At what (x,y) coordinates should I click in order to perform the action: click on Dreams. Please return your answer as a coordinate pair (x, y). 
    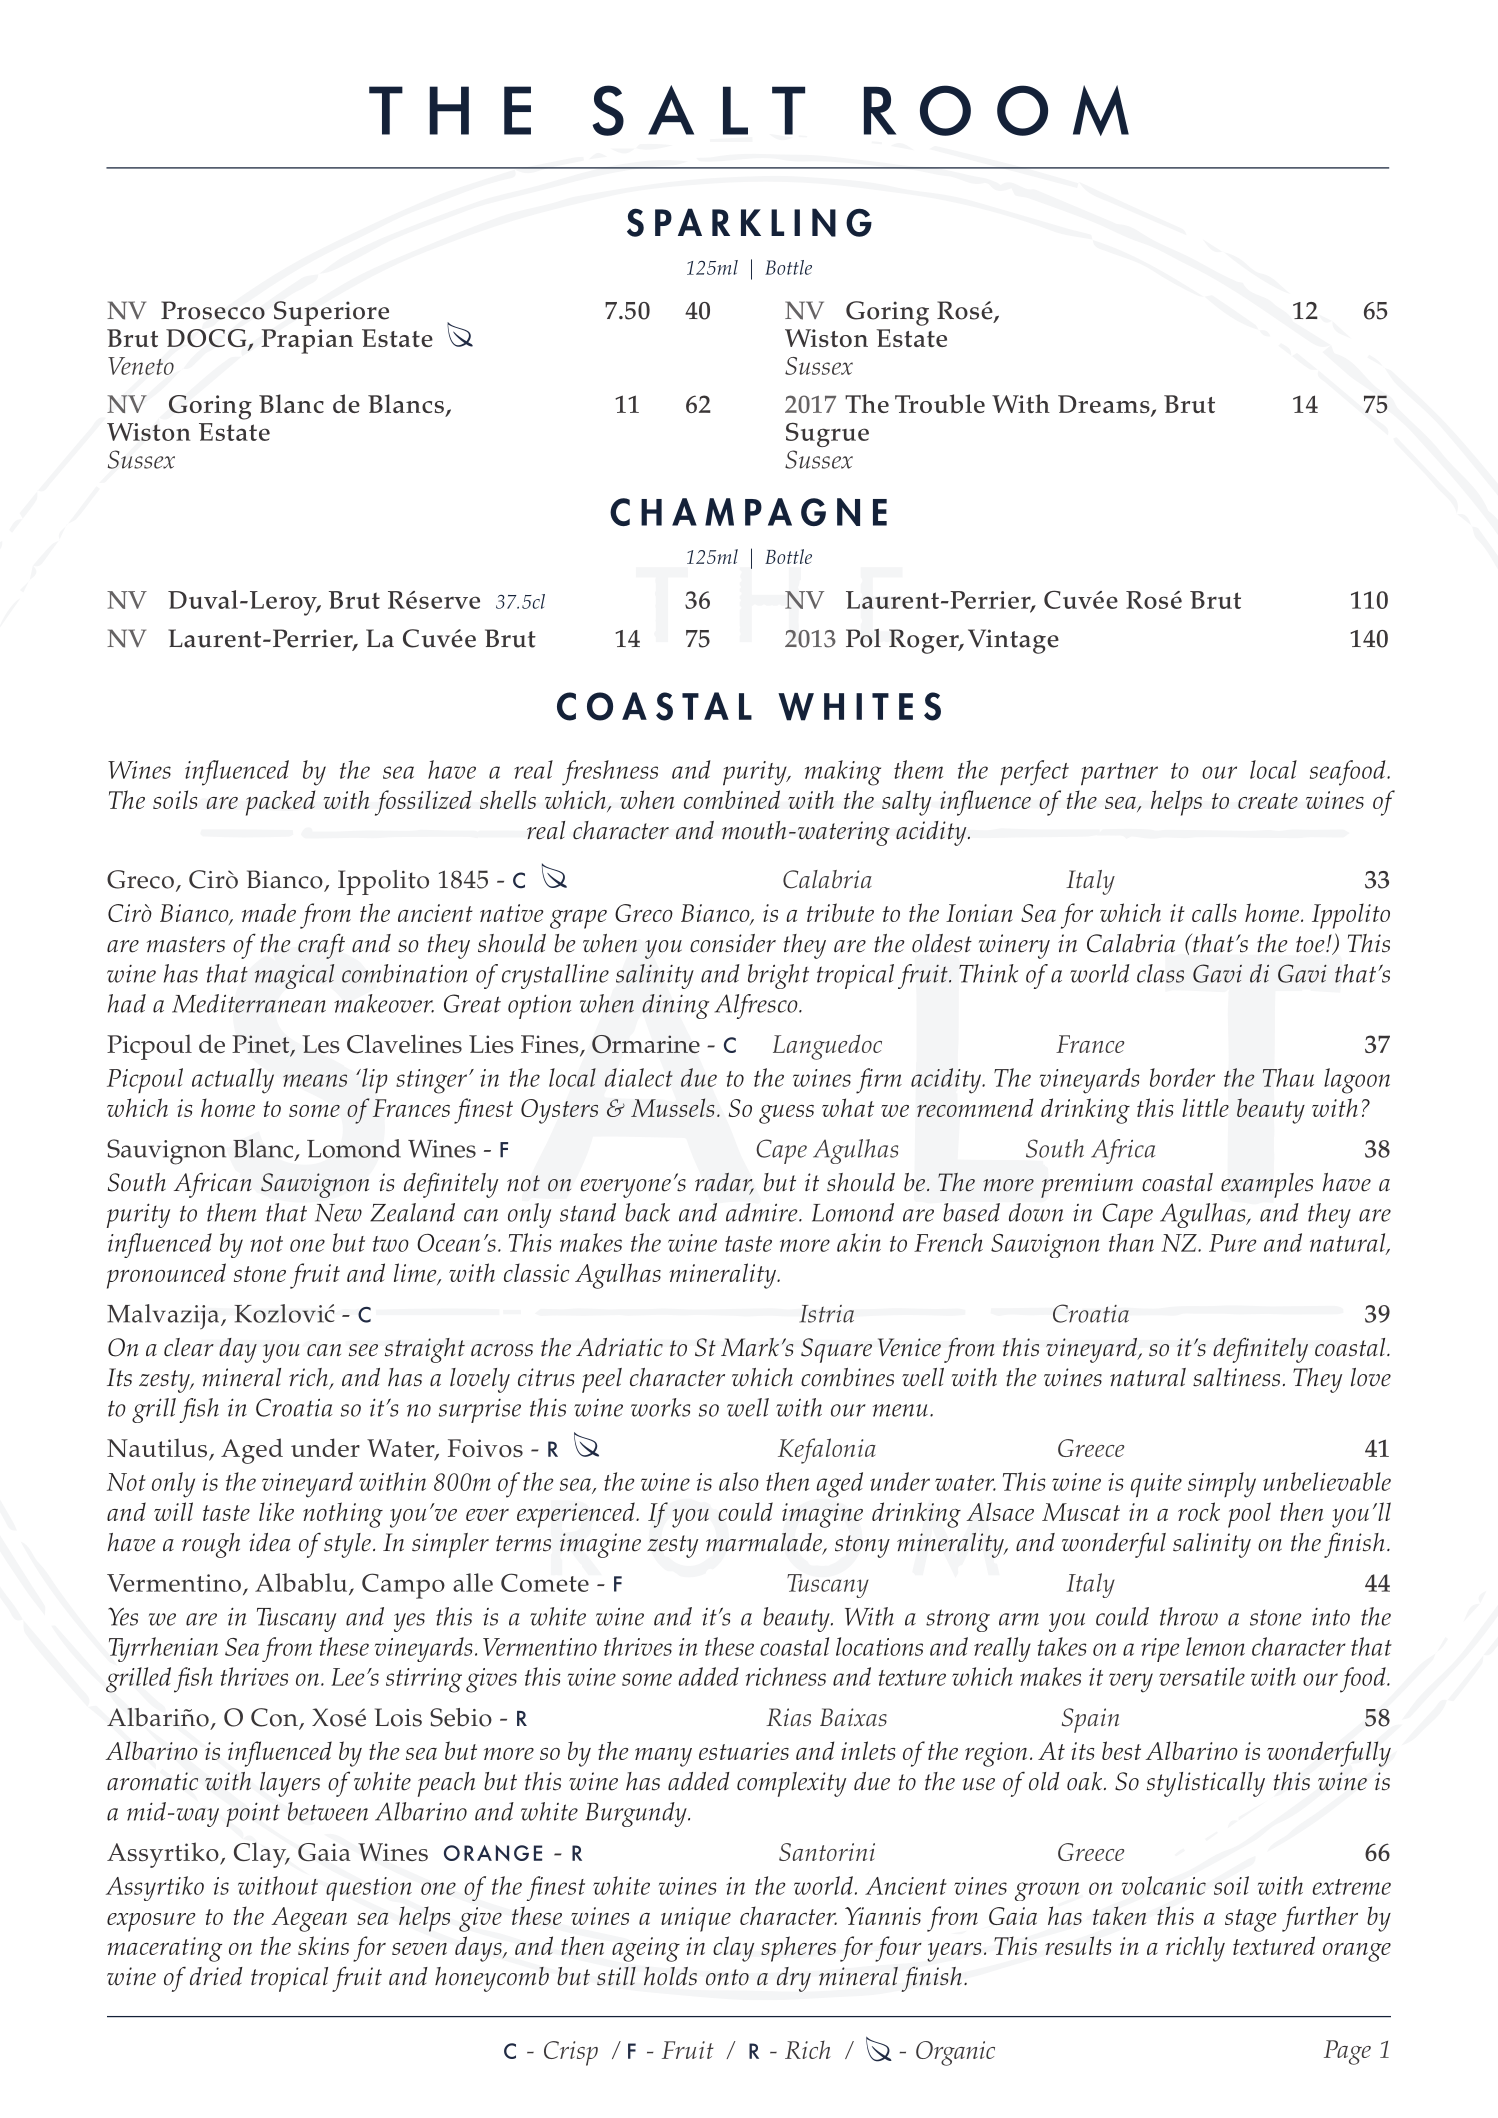
    Looking at the image, I should click on (1105, 405).
